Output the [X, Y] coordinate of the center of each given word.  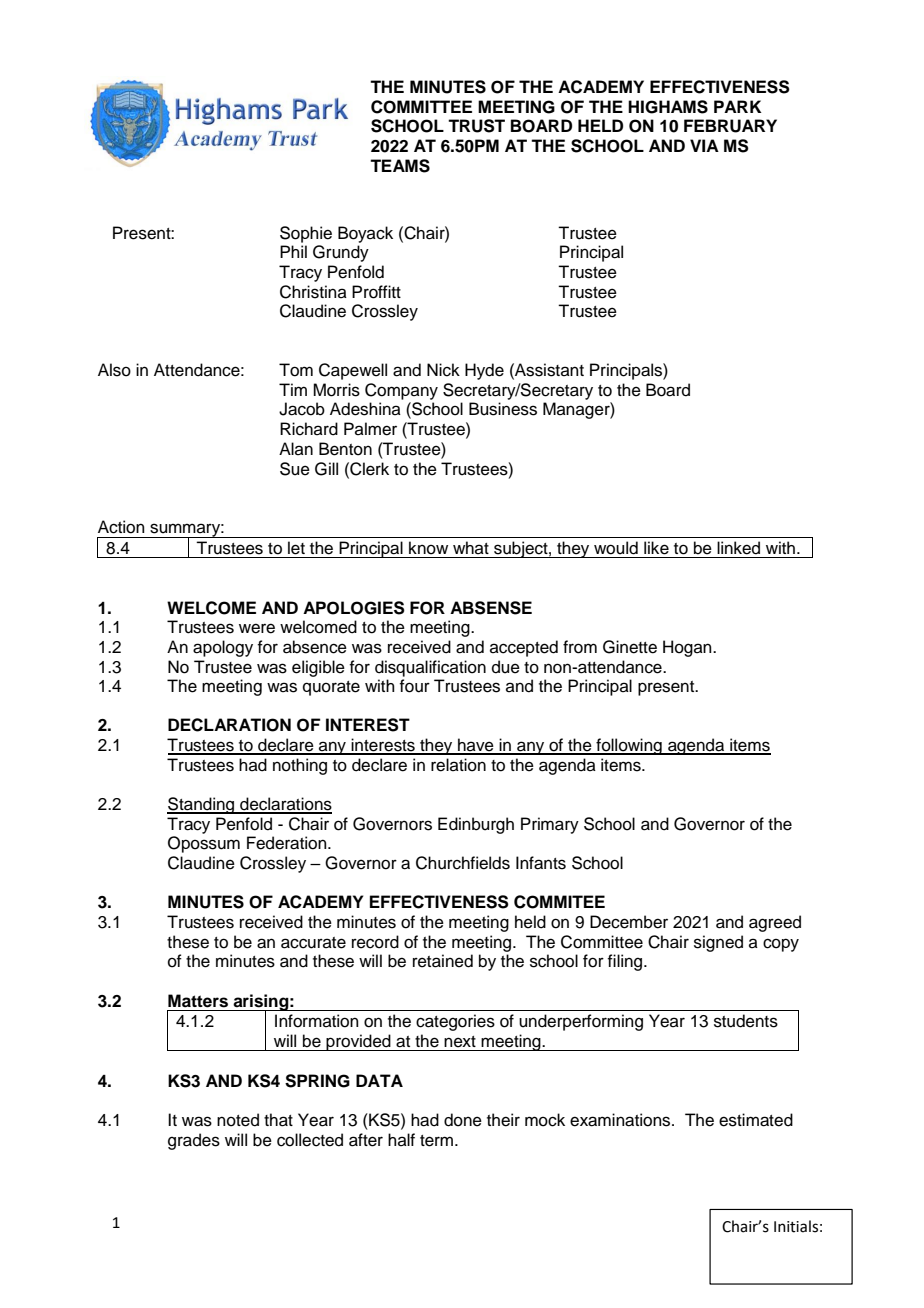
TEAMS [400, 166]
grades [194, 1141]
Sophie [306, 234]
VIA [704, 145]
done [463, 1120]
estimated [756, 1120]
